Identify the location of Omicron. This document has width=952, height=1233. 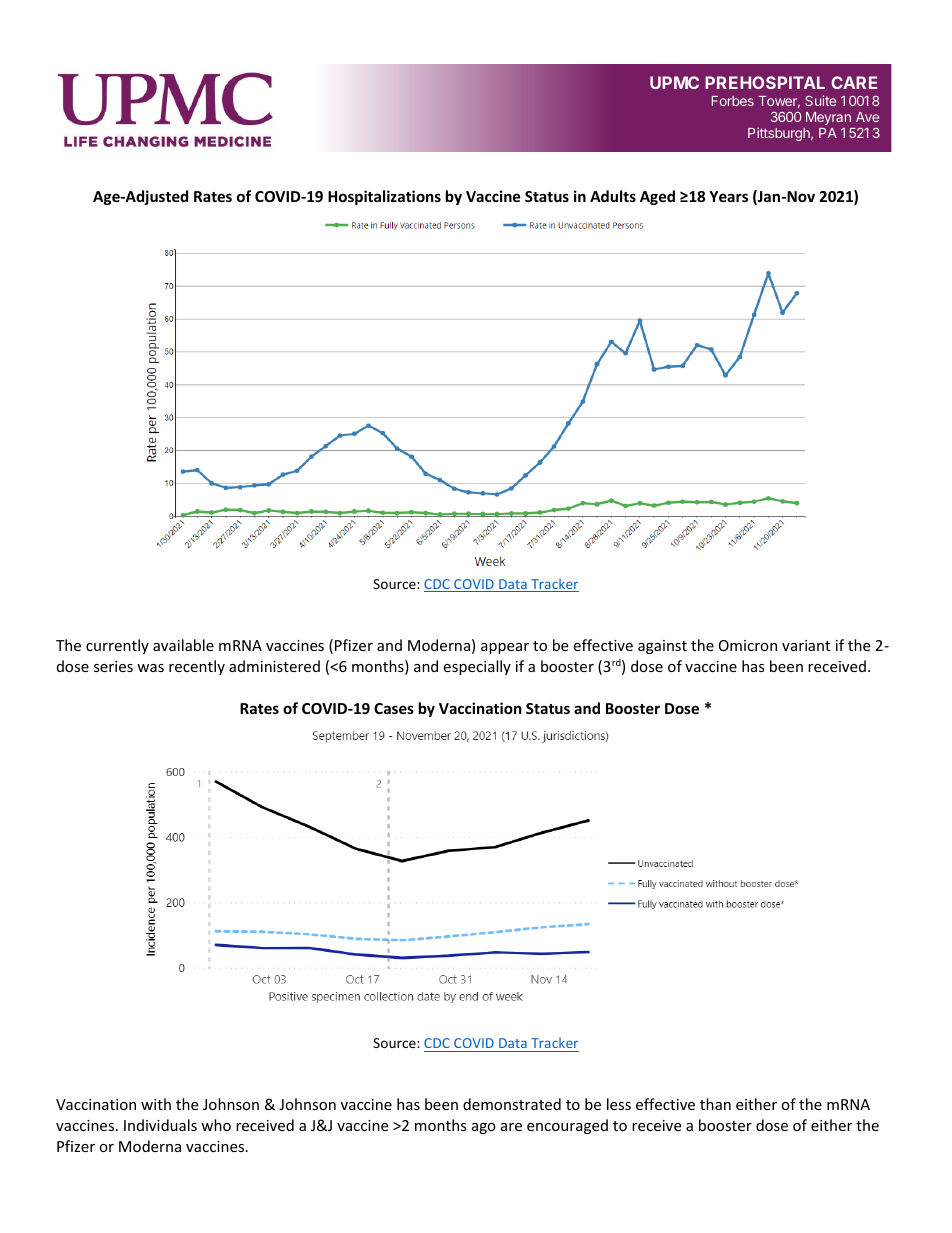
(748, 645).
